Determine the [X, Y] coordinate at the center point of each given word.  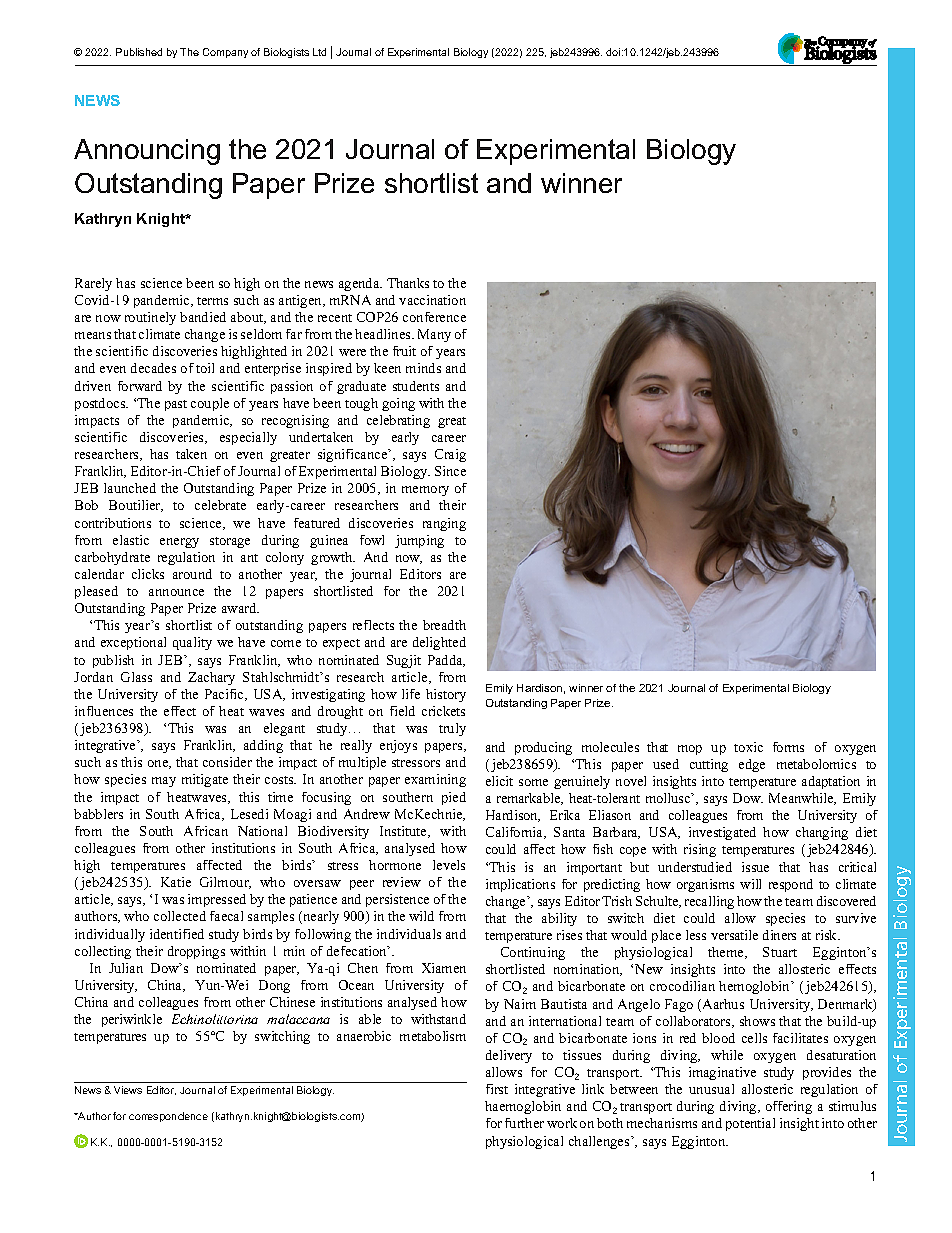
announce [176, 592]
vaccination [432, 300]
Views [128, 1090]
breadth [444, 625]
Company [225, 53]
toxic [748, 747]
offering [789, 1107]
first [497, 1089]
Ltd [319, 52]
